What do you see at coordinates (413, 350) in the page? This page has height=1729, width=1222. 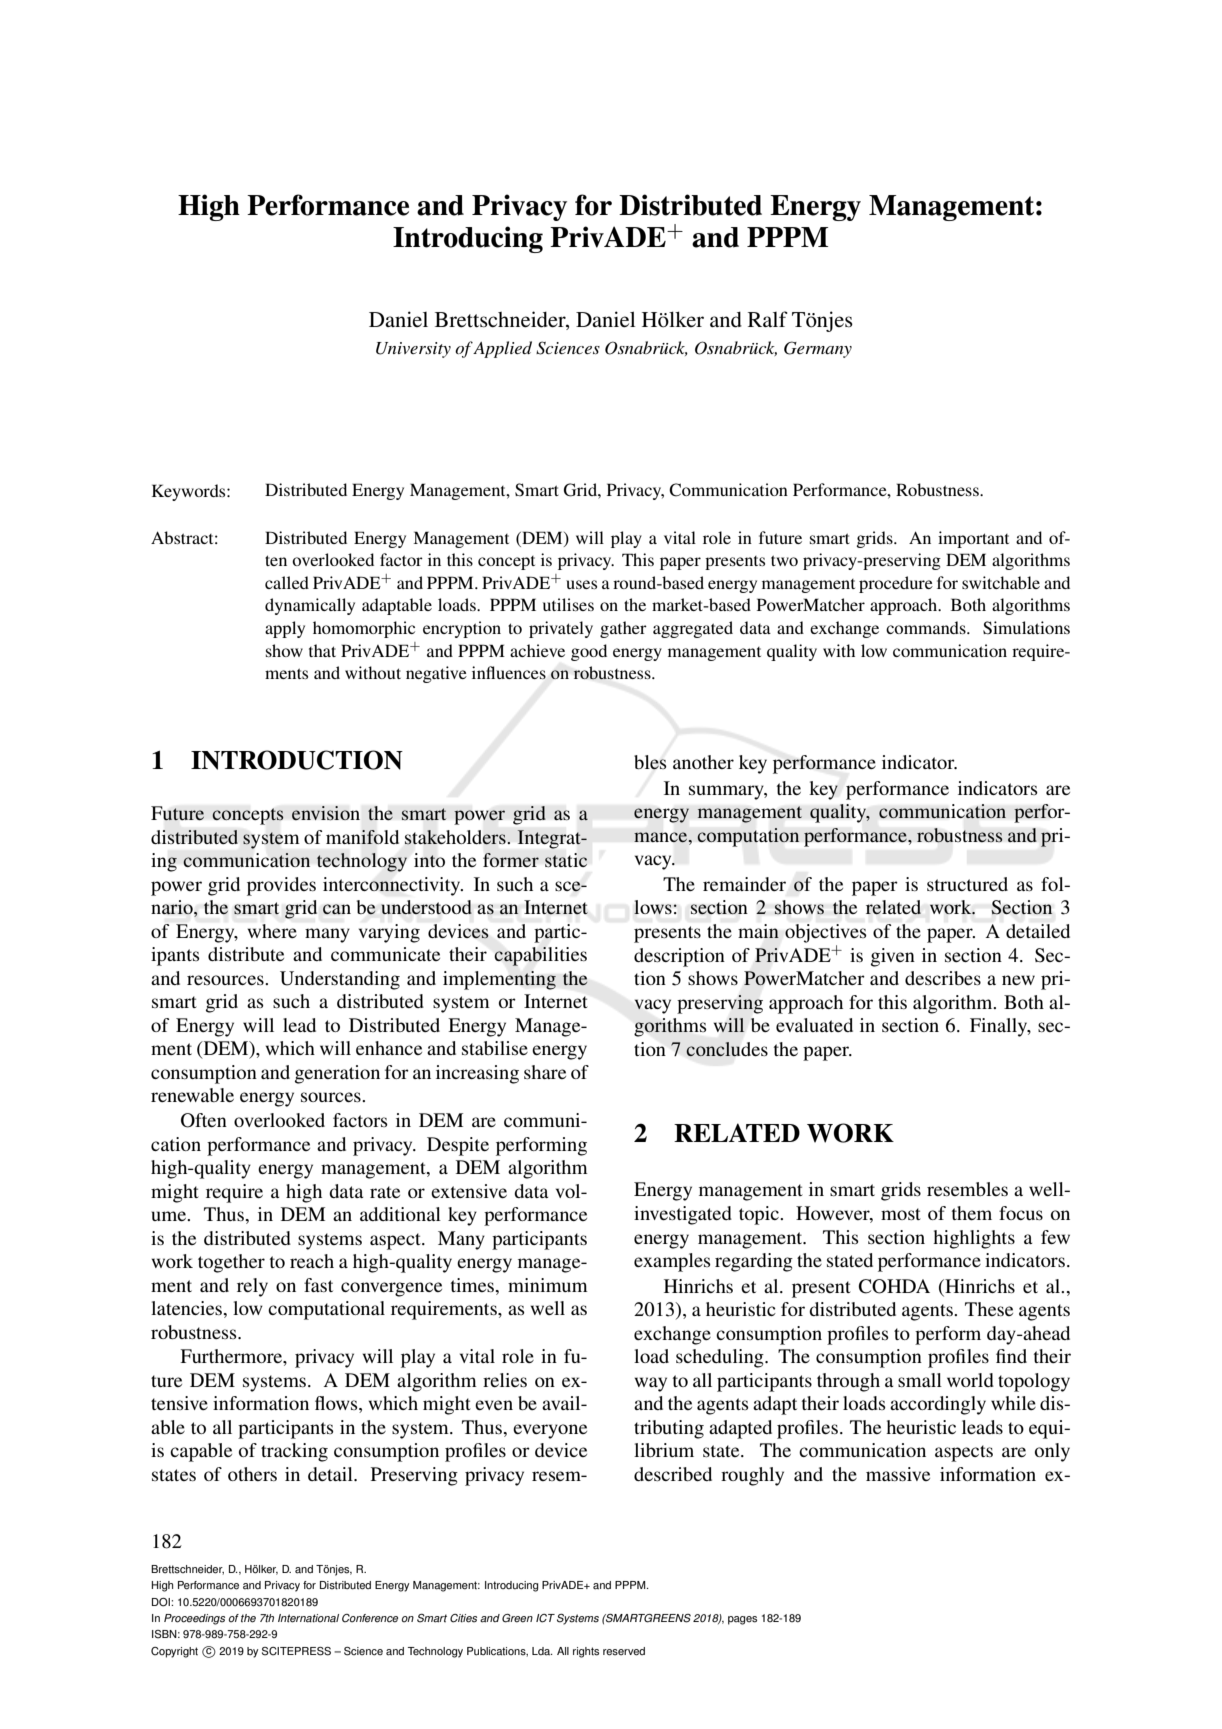 I see `University` at bounding box center [413, 350].
